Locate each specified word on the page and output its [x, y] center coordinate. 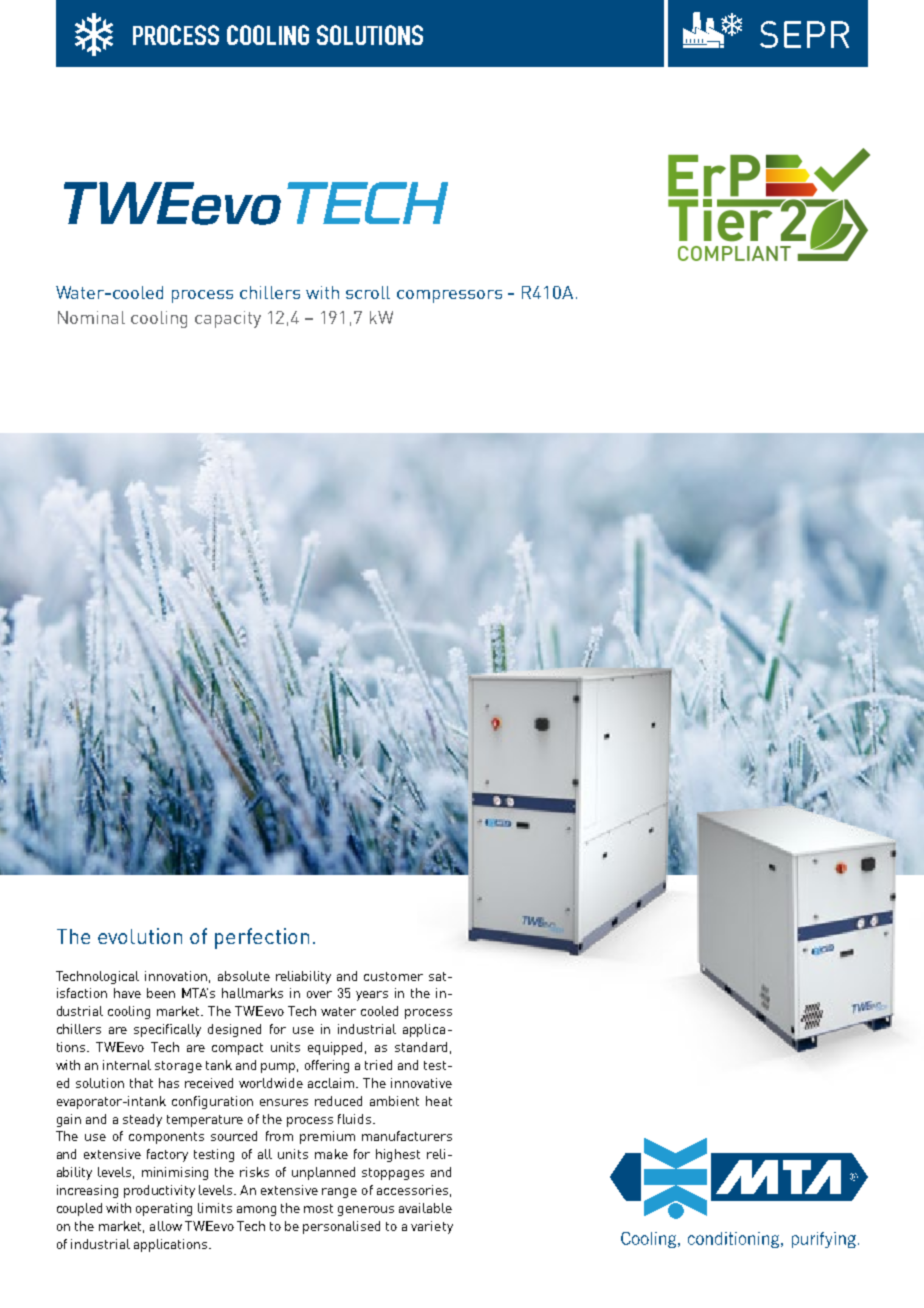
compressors [449, 296]
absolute [244, 976]
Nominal [91, 317]
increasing [87, 1191]
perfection [262, 938]
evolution [140, 936]
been [161, 993]
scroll [368, 292]
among [256, 1211]
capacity [228, 319]
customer [393, 976]
